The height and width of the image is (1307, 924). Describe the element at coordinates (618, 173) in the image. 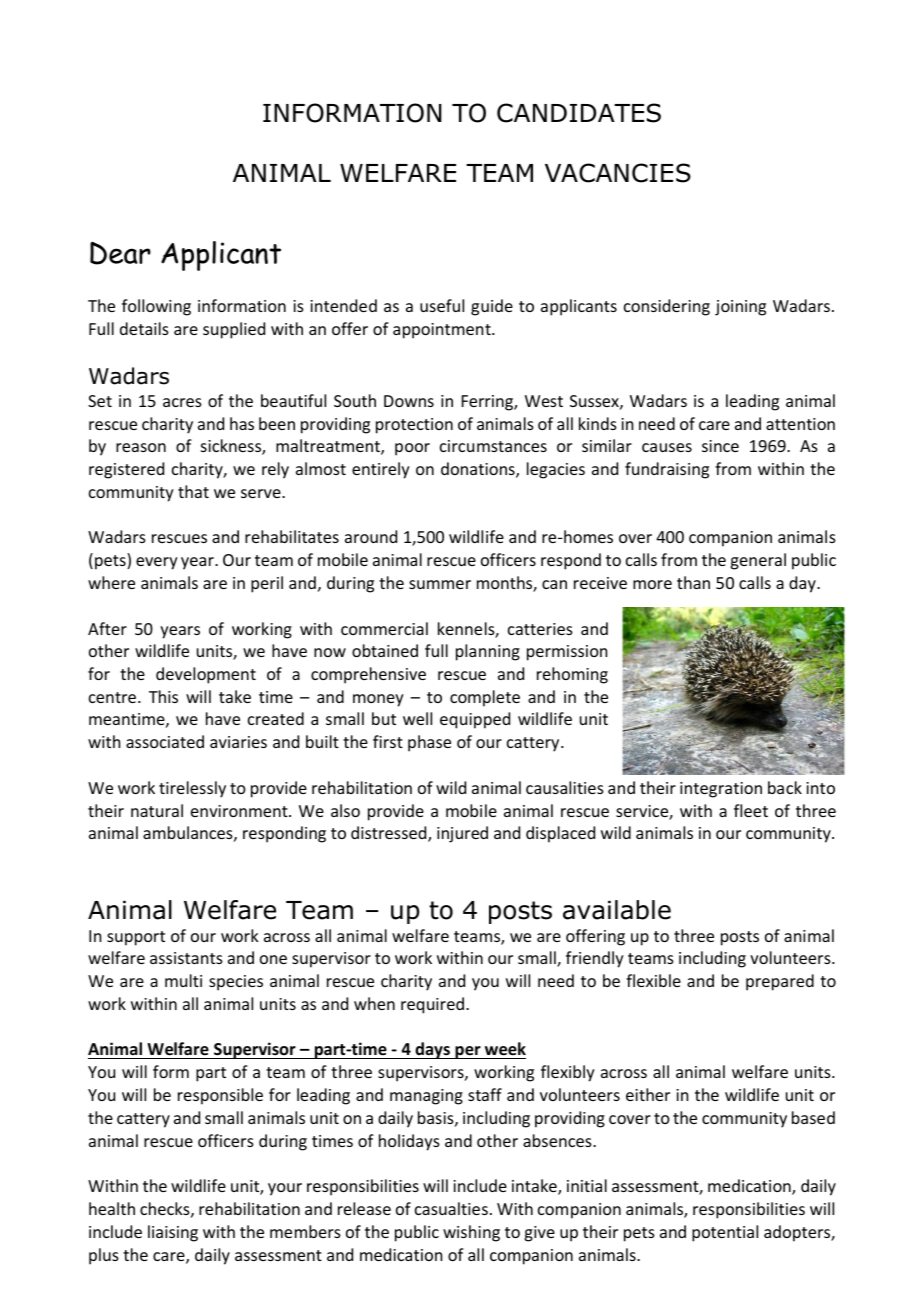

I see `VACANCIES` at that location.
